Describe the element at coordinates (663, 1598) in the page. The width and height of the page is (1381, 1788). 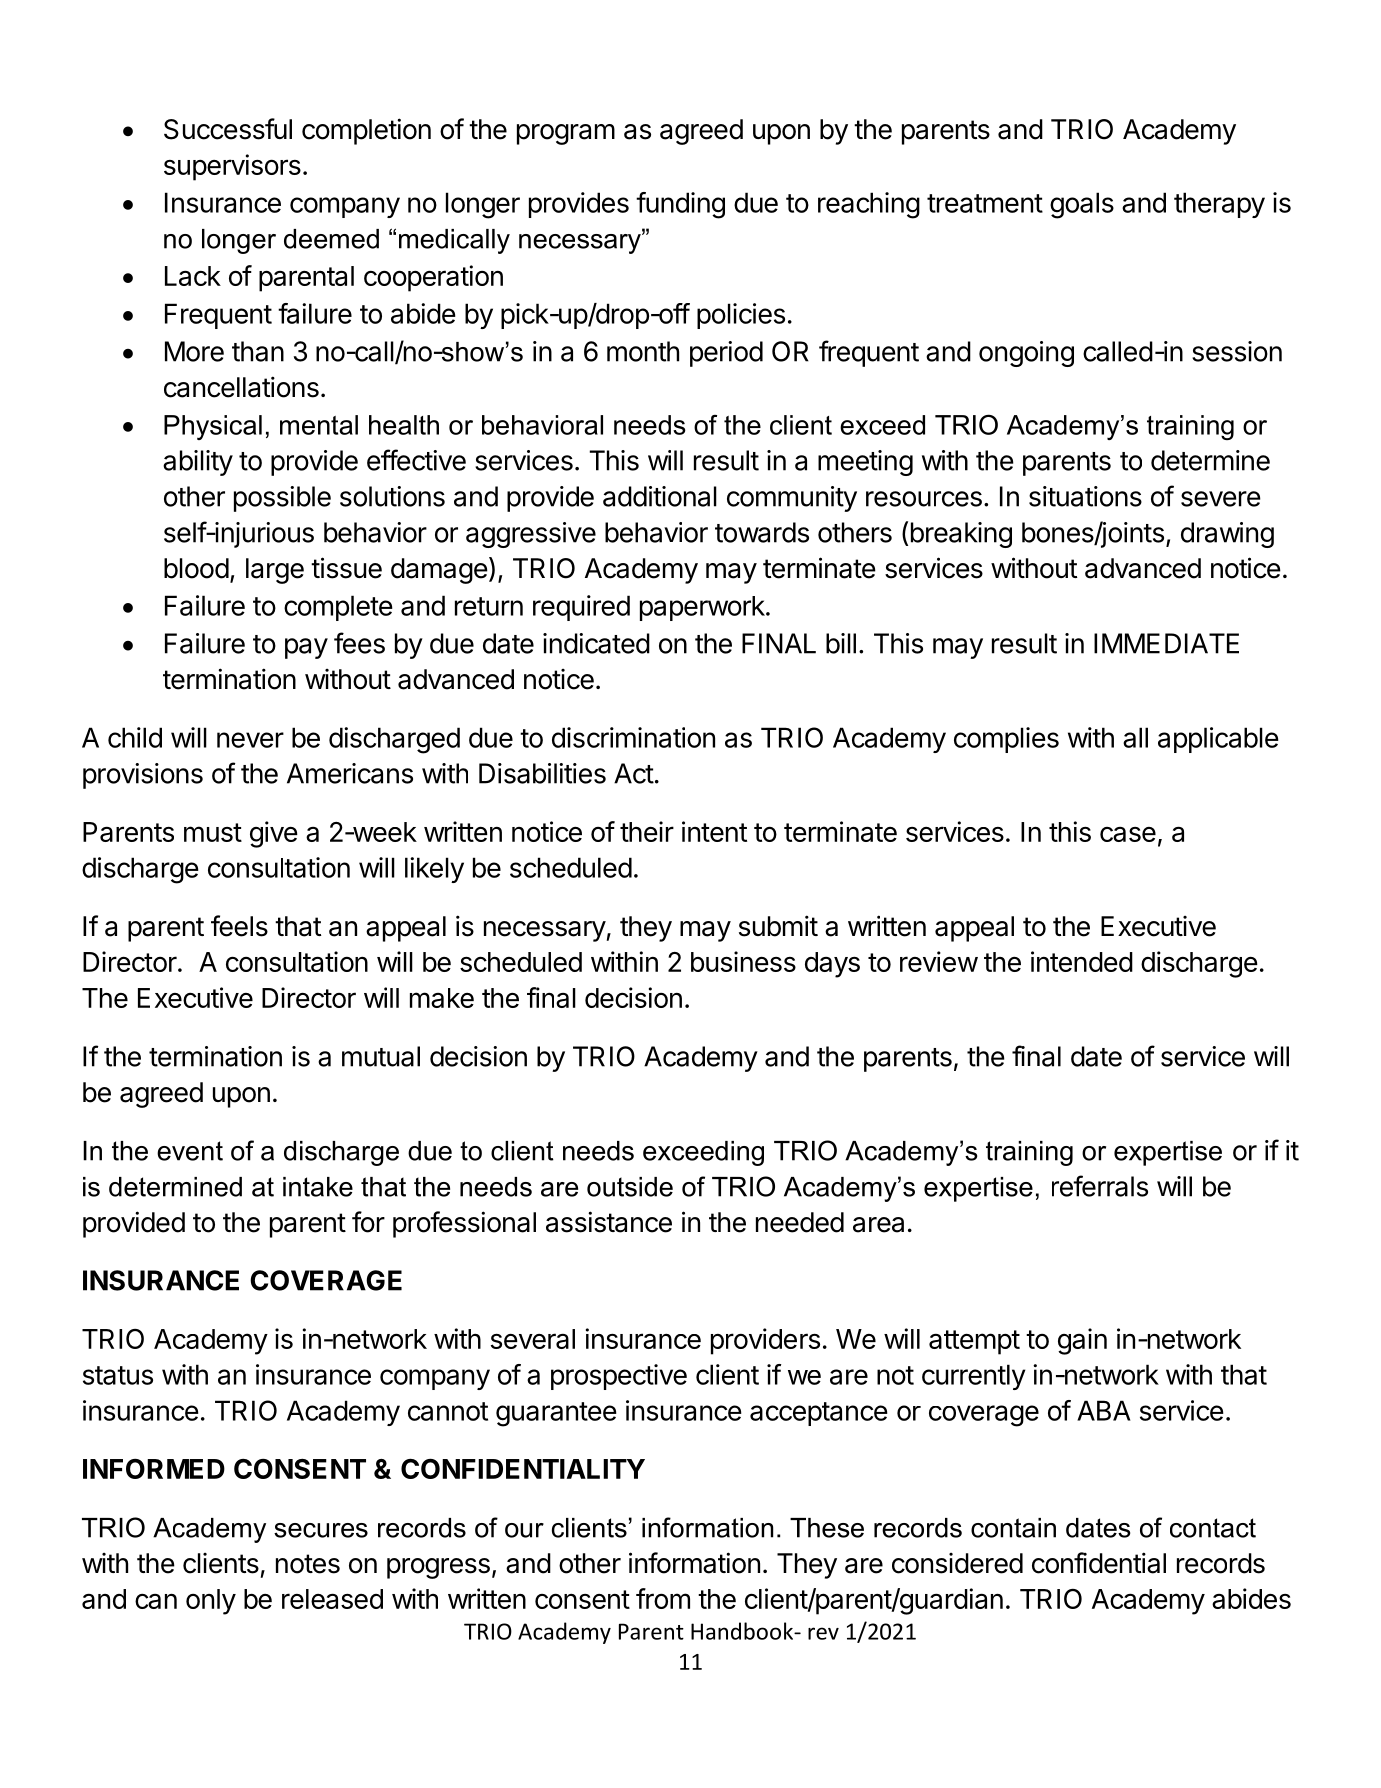
I see `from` at that location.
